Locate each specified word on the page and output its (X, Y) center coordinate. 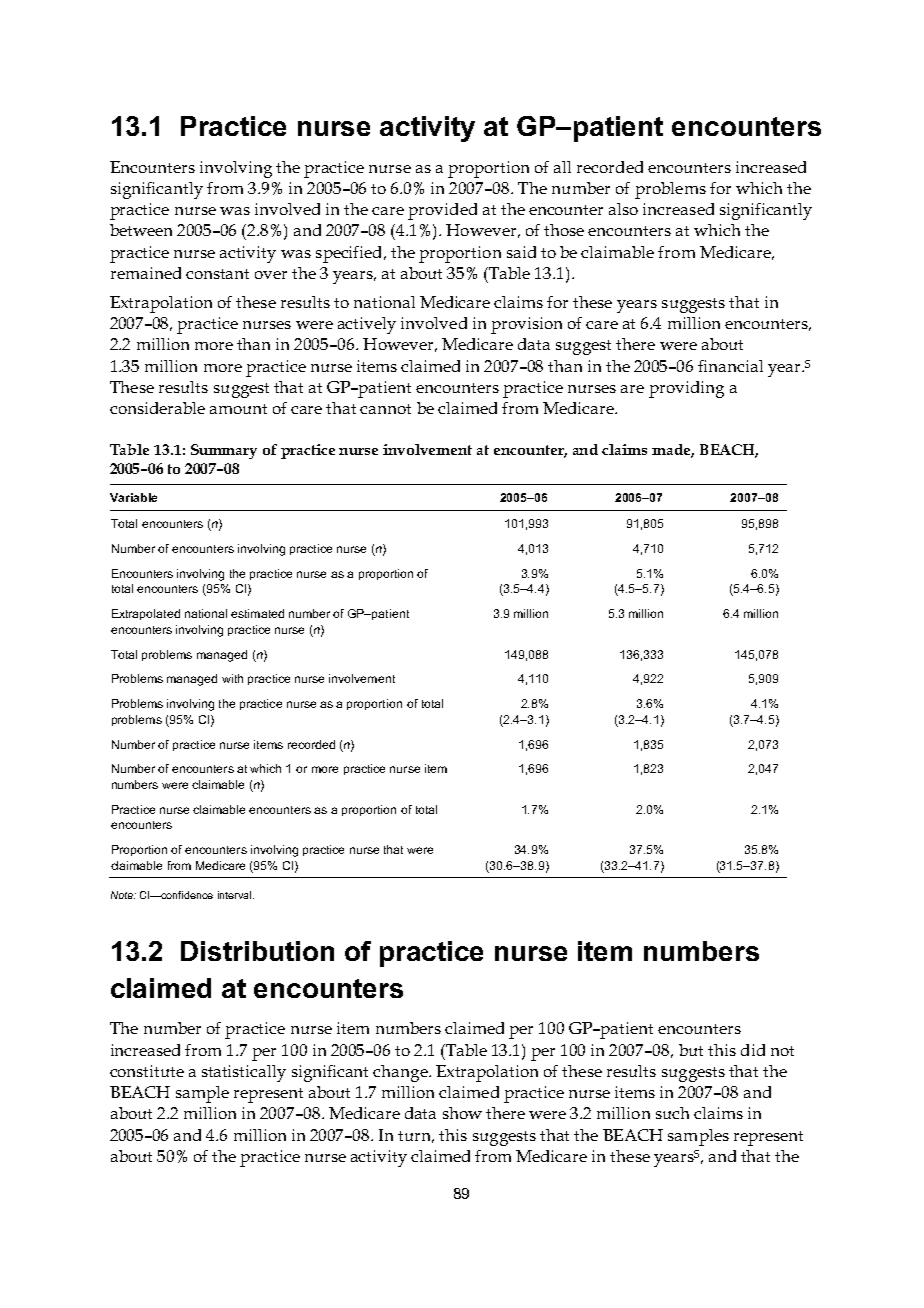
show (462, 1113)
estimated (257, 613)
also (623, 209)
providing (686, 389)
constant (217, 274)
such (672, 1113)
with (232, 678)
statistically (244, 1073)
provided (442, 211)
